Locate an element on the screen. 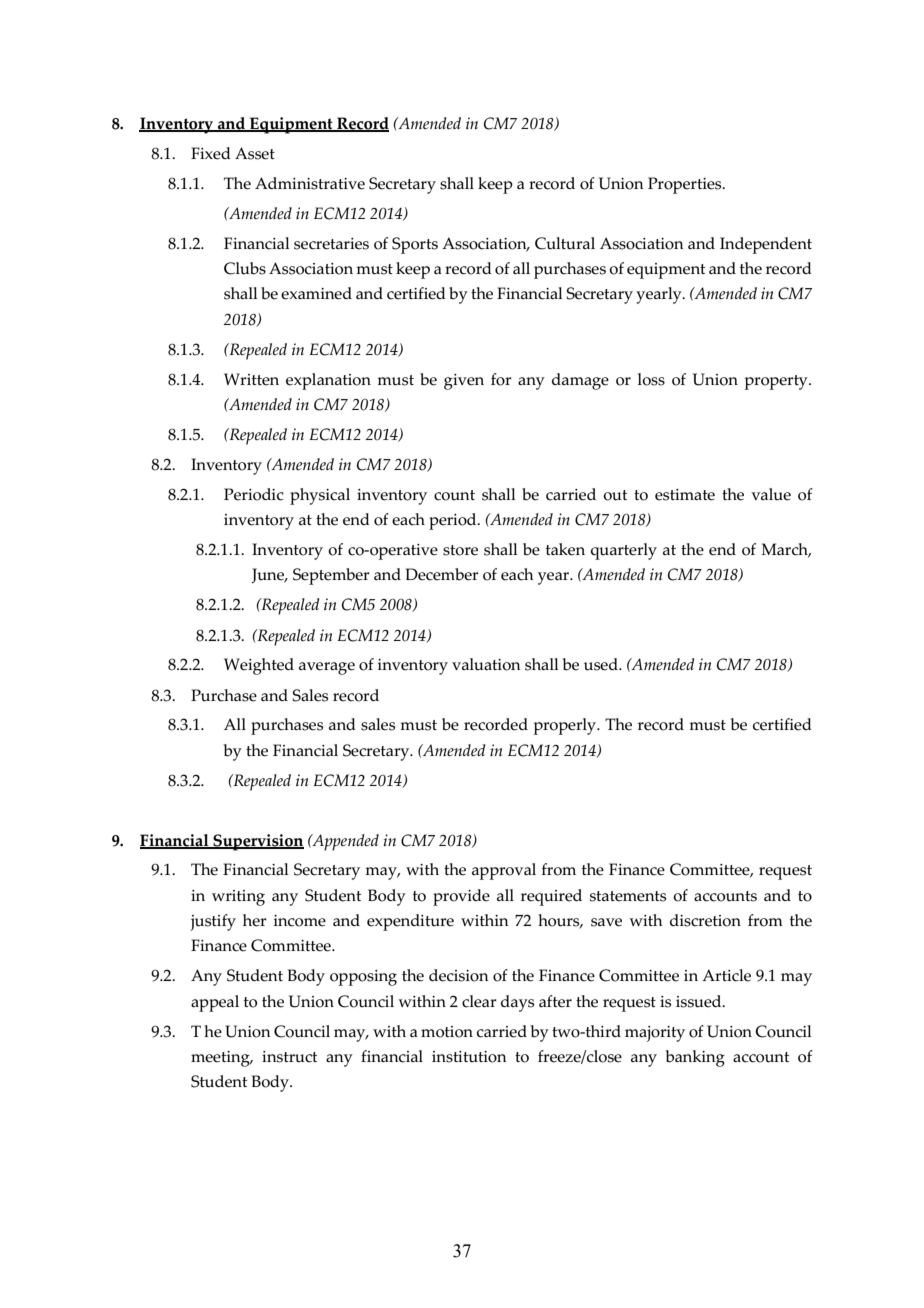 The image size is (924, 1308). Cultural is located at coordinates (565, 243).
